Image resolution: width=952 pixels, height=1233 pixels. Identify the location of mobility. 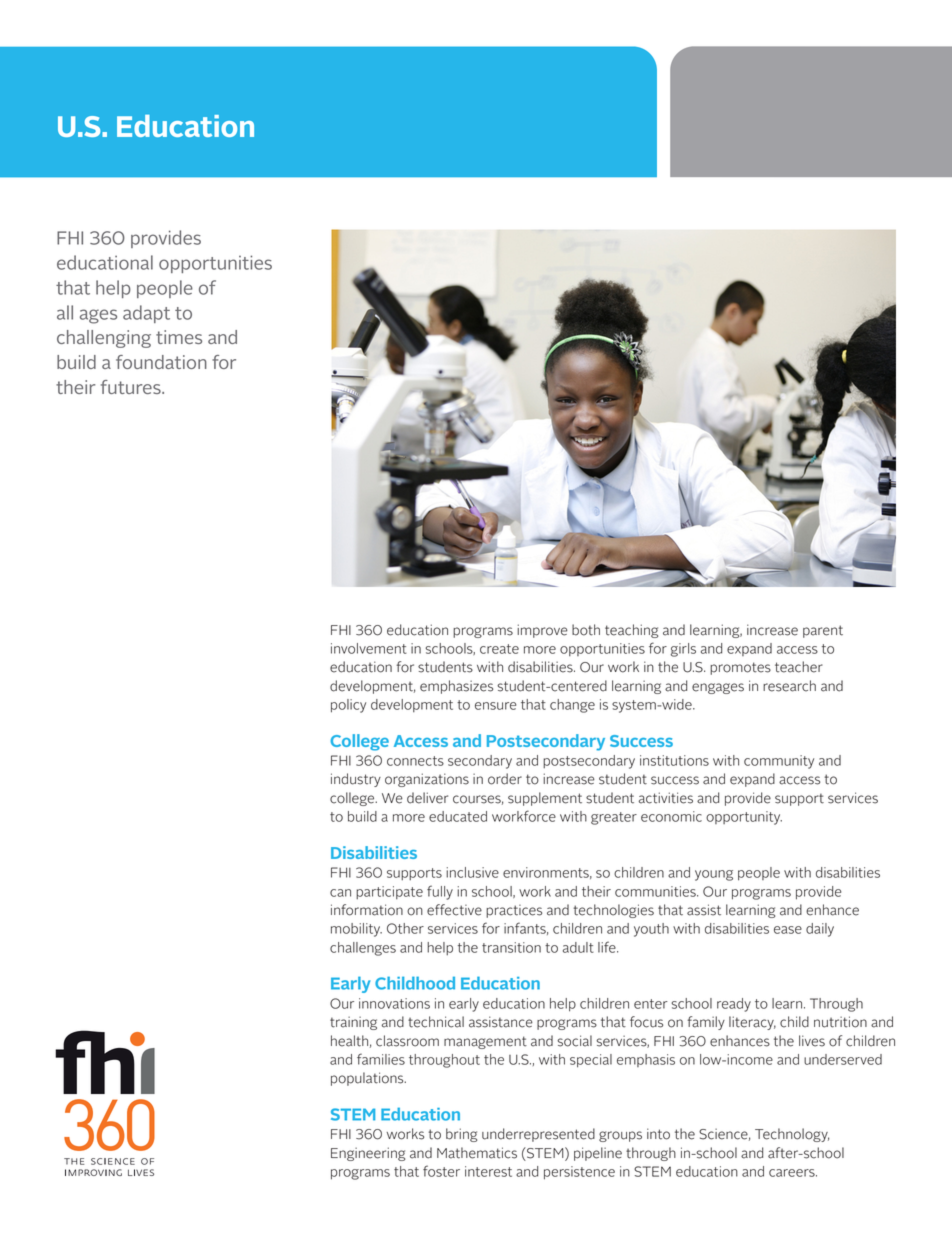
(356, 930).
